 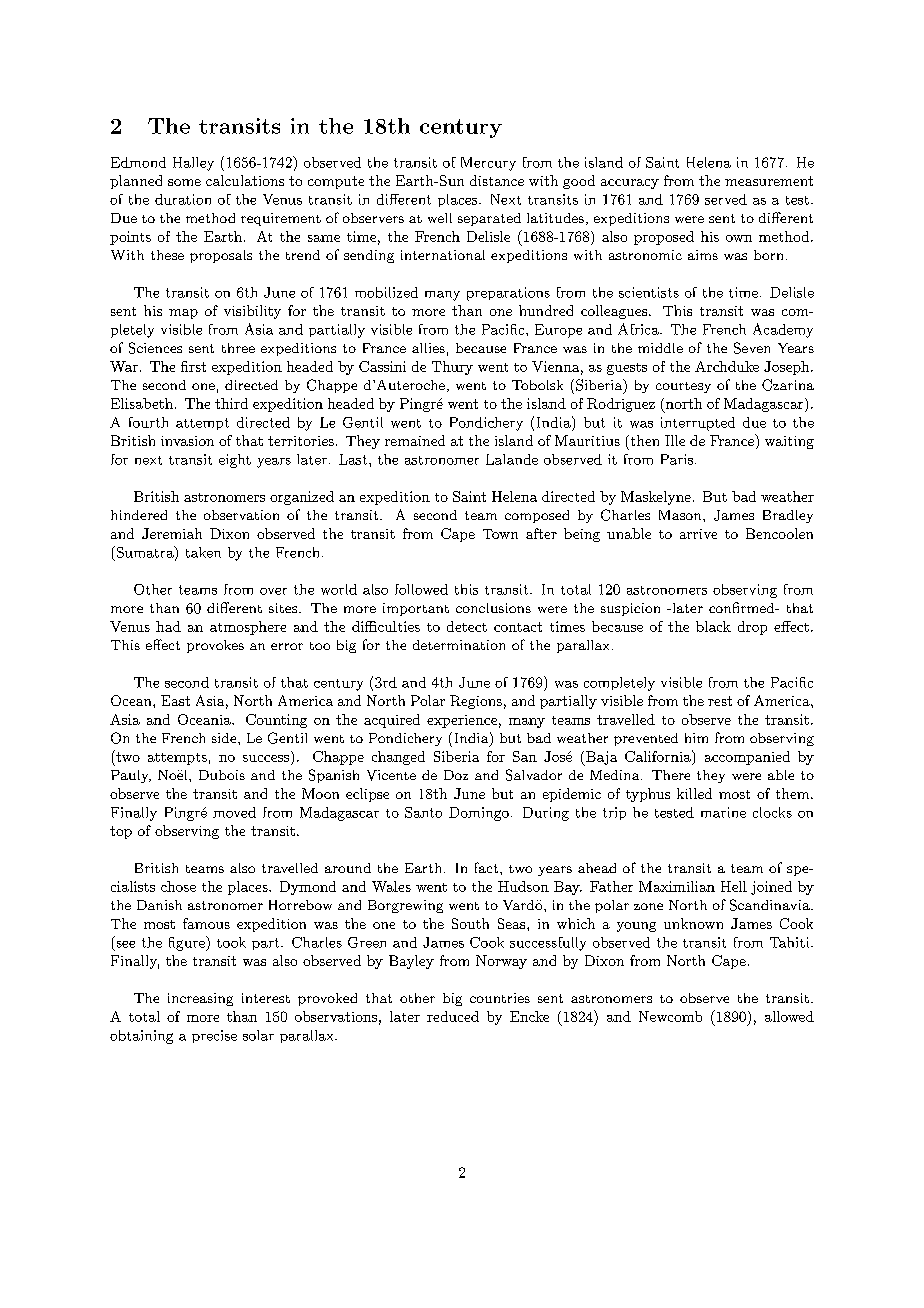 What do you see at coordinates (234, 812) in the page?
I see `moved` at bounding box center [234, 812].
